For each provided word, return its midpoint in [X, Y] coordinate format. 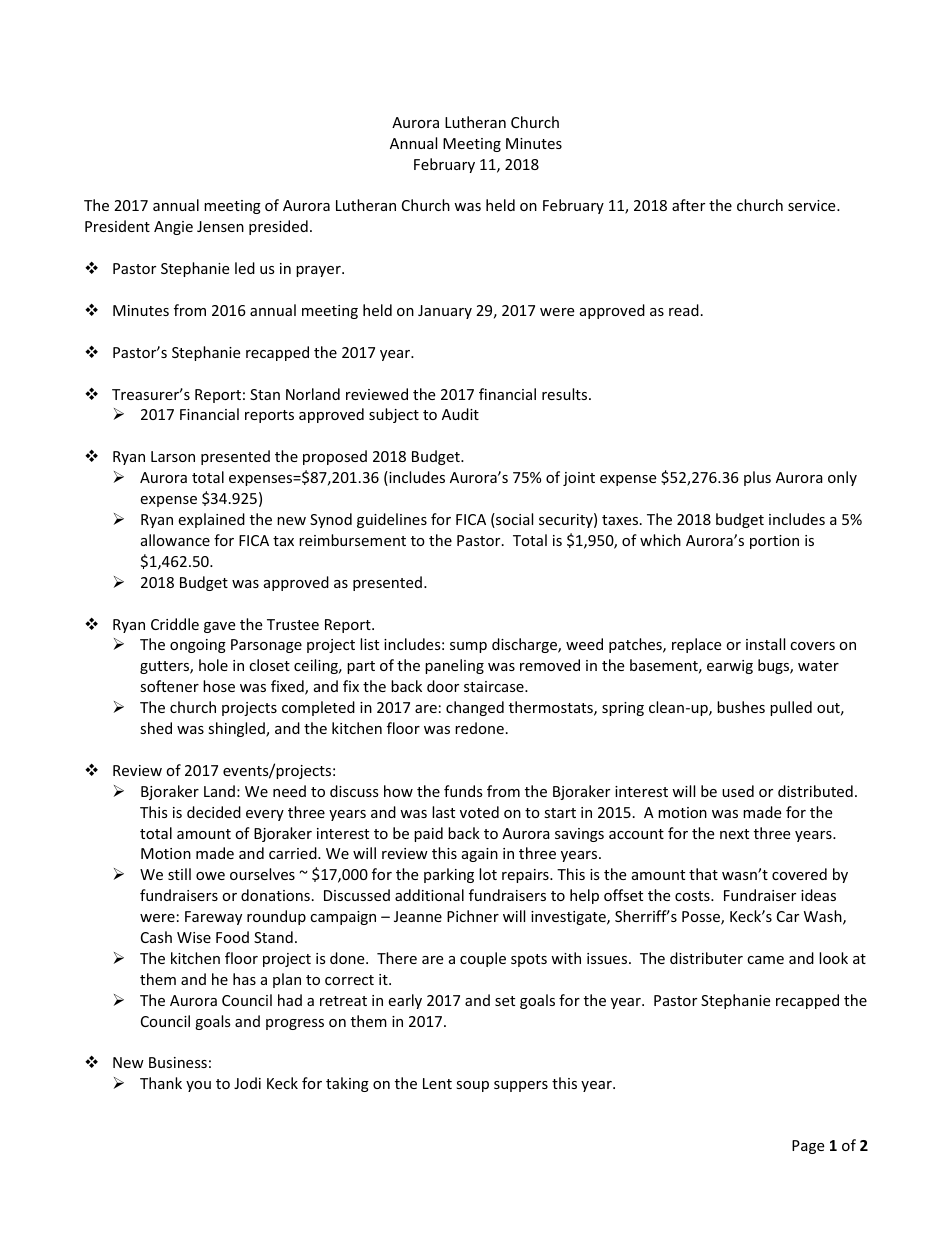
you [198, 1086]
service [813, 205]
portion [774, 542]
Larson [173, 456]
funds [463, 791]
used [738, 791]
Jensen [220, 226]
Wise [194, 937]
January [445, 312]
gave [219, 627]
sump [468, 647]
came [765, 960]
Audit [460, 414]
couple [483, 959]
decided [214, 812]
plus [757, 478]
